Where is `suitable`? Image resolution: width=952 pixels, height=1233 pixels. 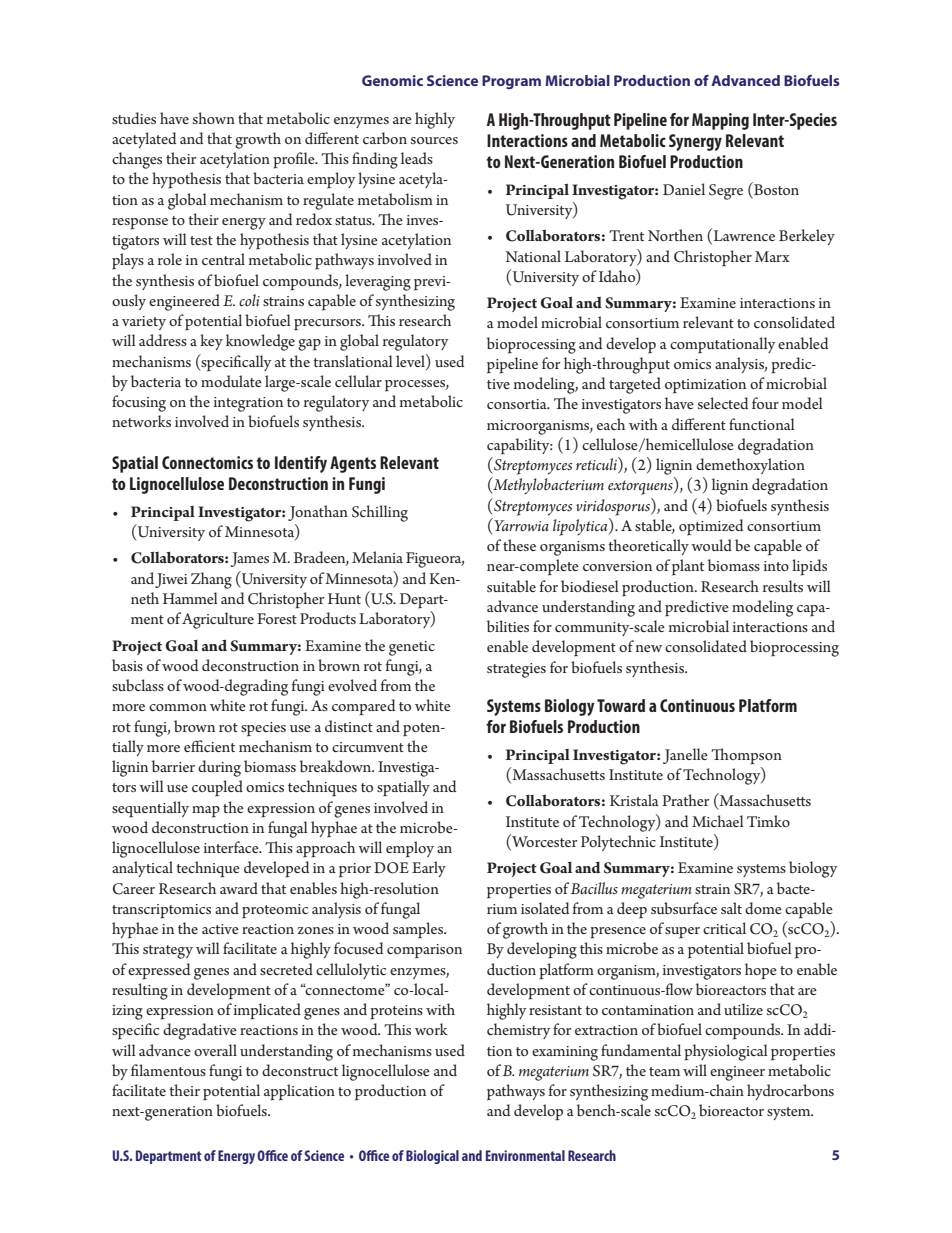 suitable is located at coordinates (511, 586).
